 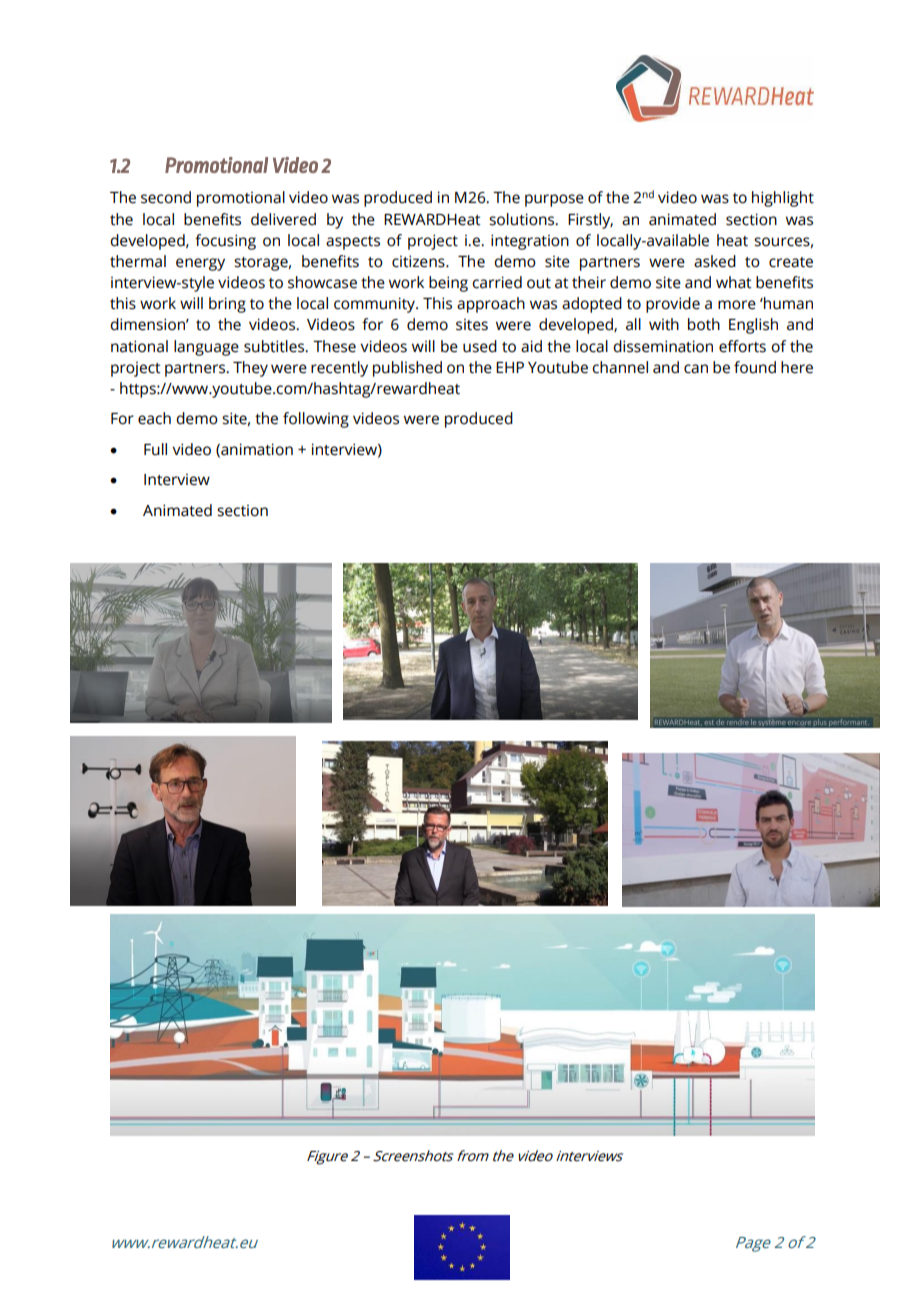 I want to click on highlight, so click(x=783, y=199).
